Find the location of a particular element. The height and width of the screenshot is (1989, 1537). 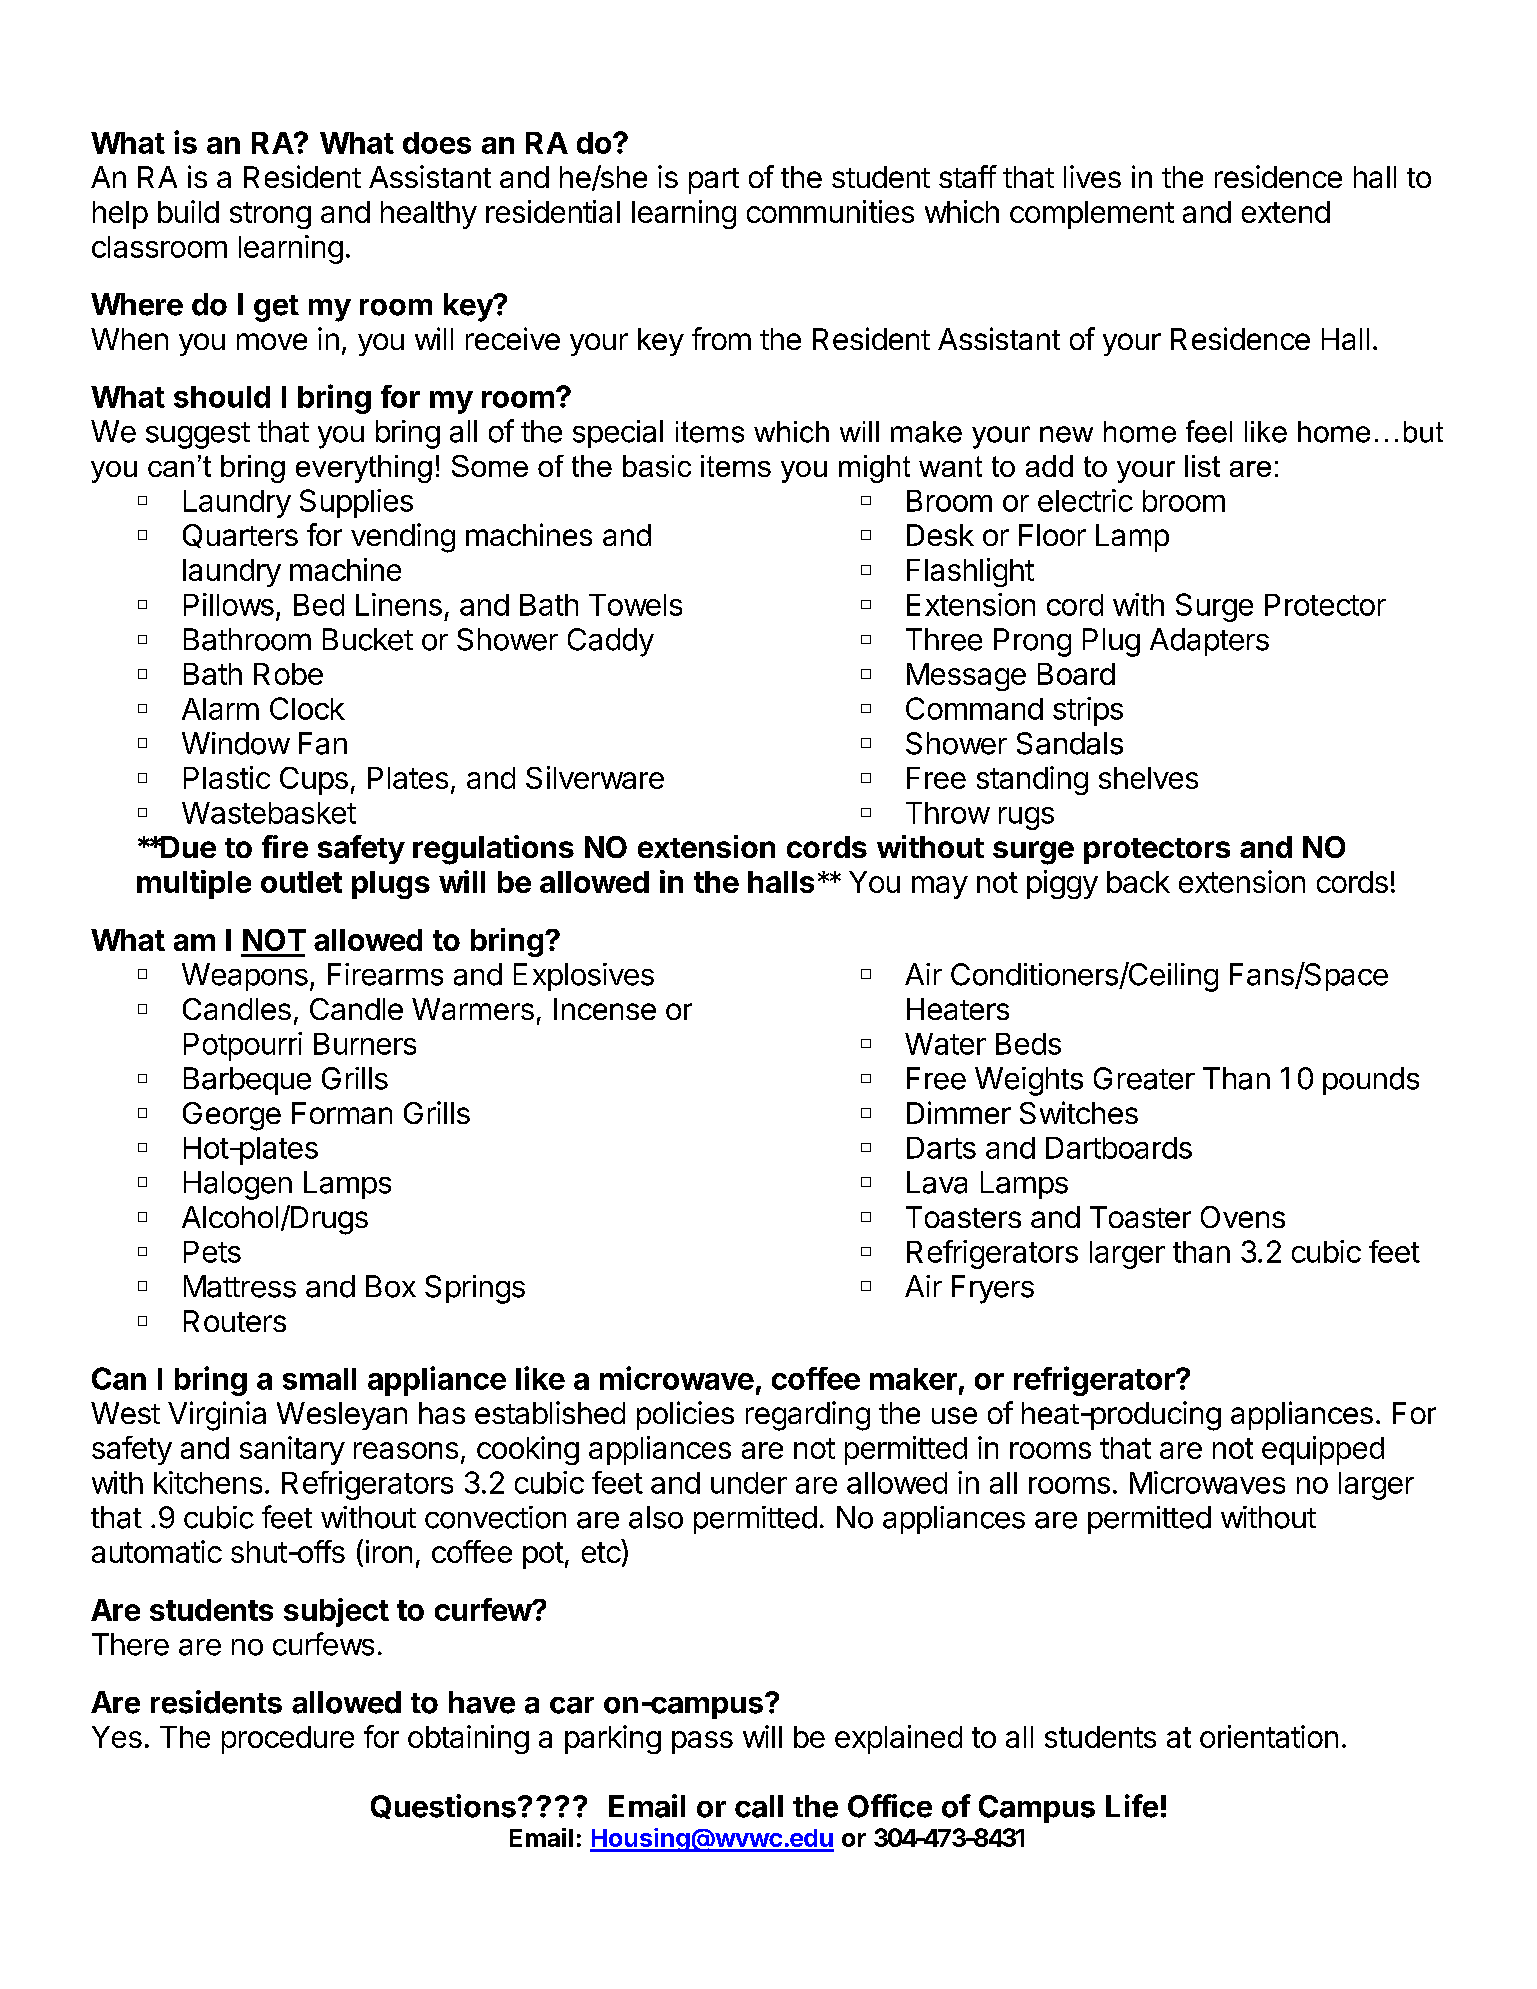

back is located at coordinates (1138, 882).
